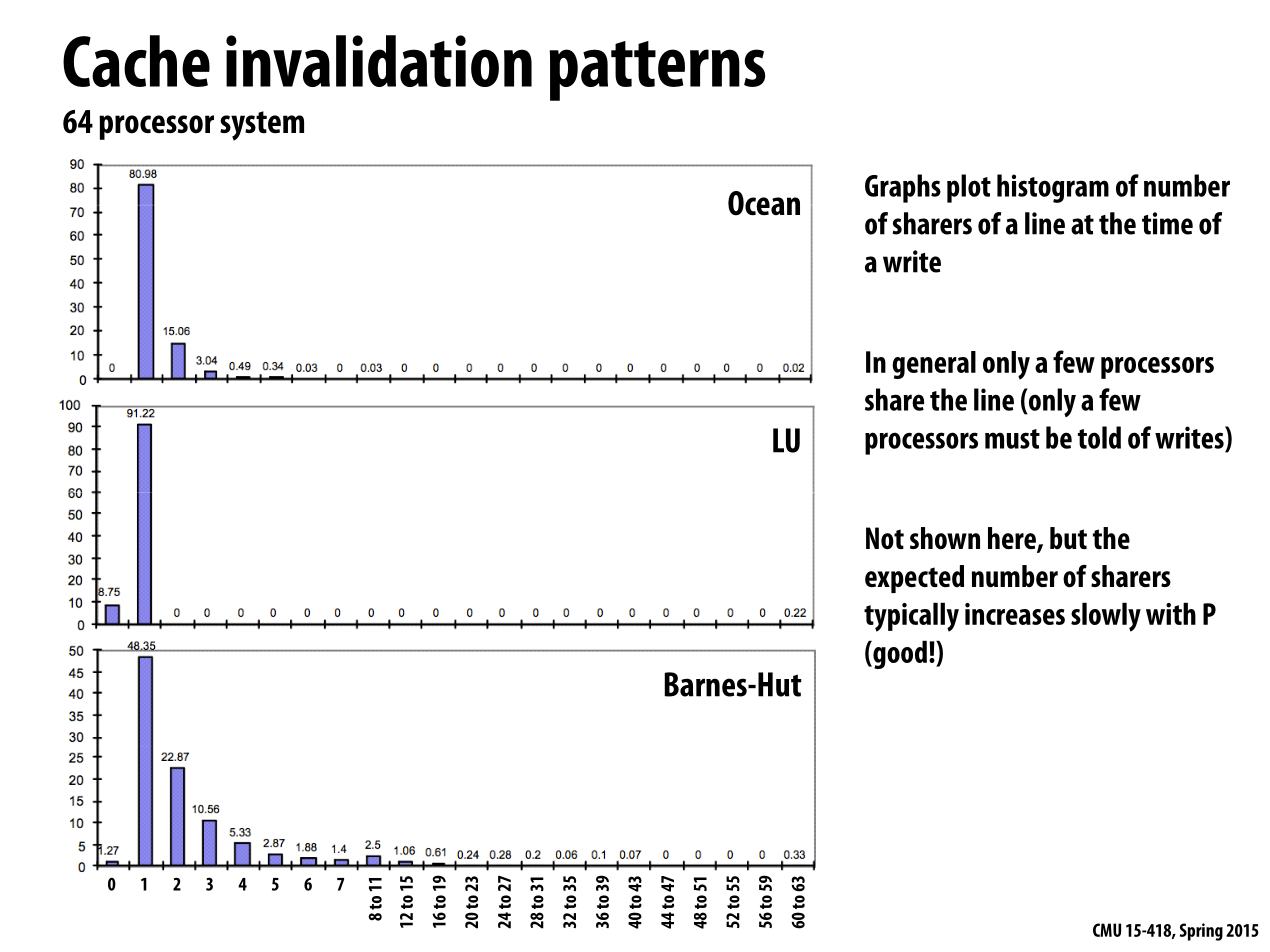 This image has height=952, width=1270. I want to click on shown, so click(945, 538).
